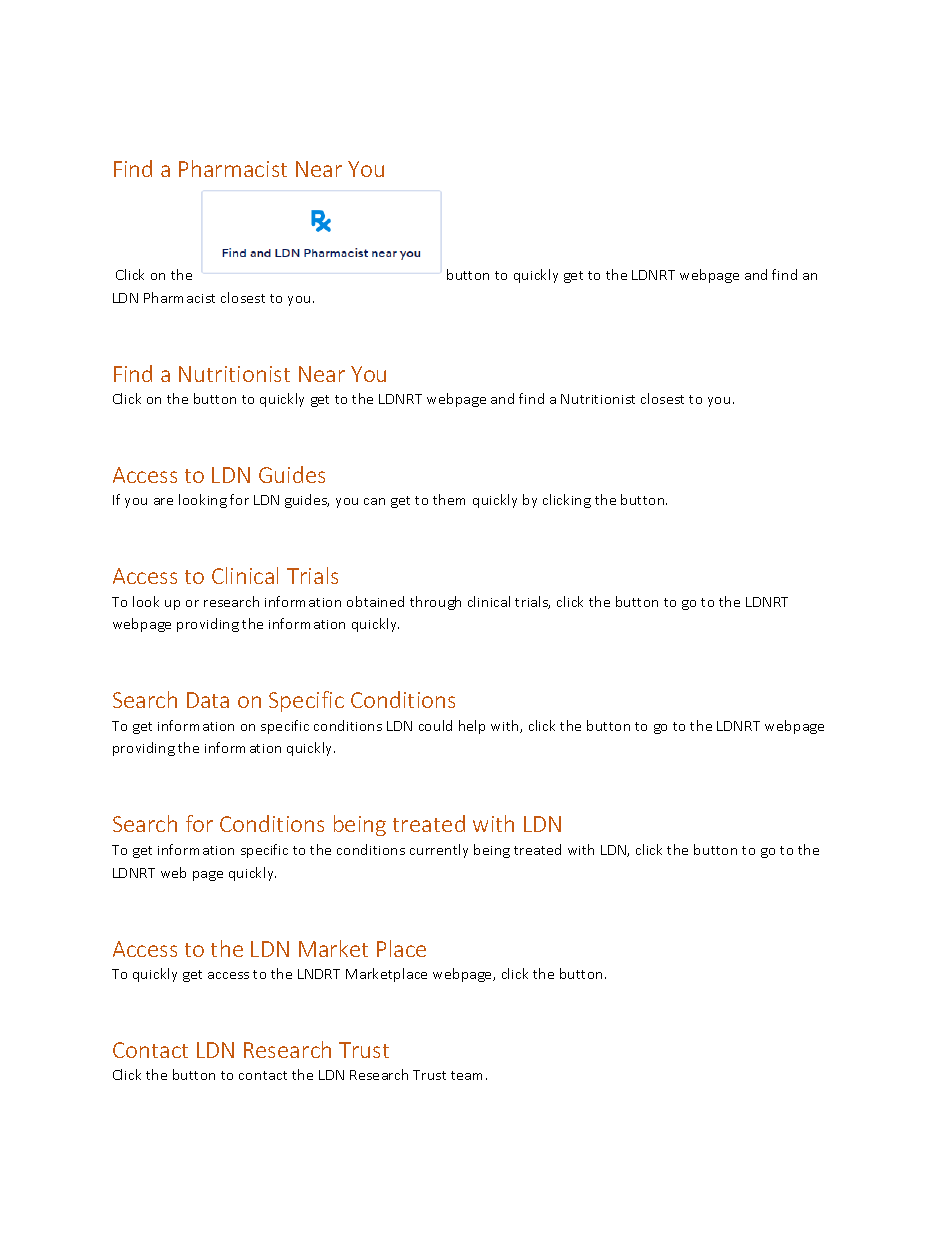  I want to click on currently, so click(439, 851).
